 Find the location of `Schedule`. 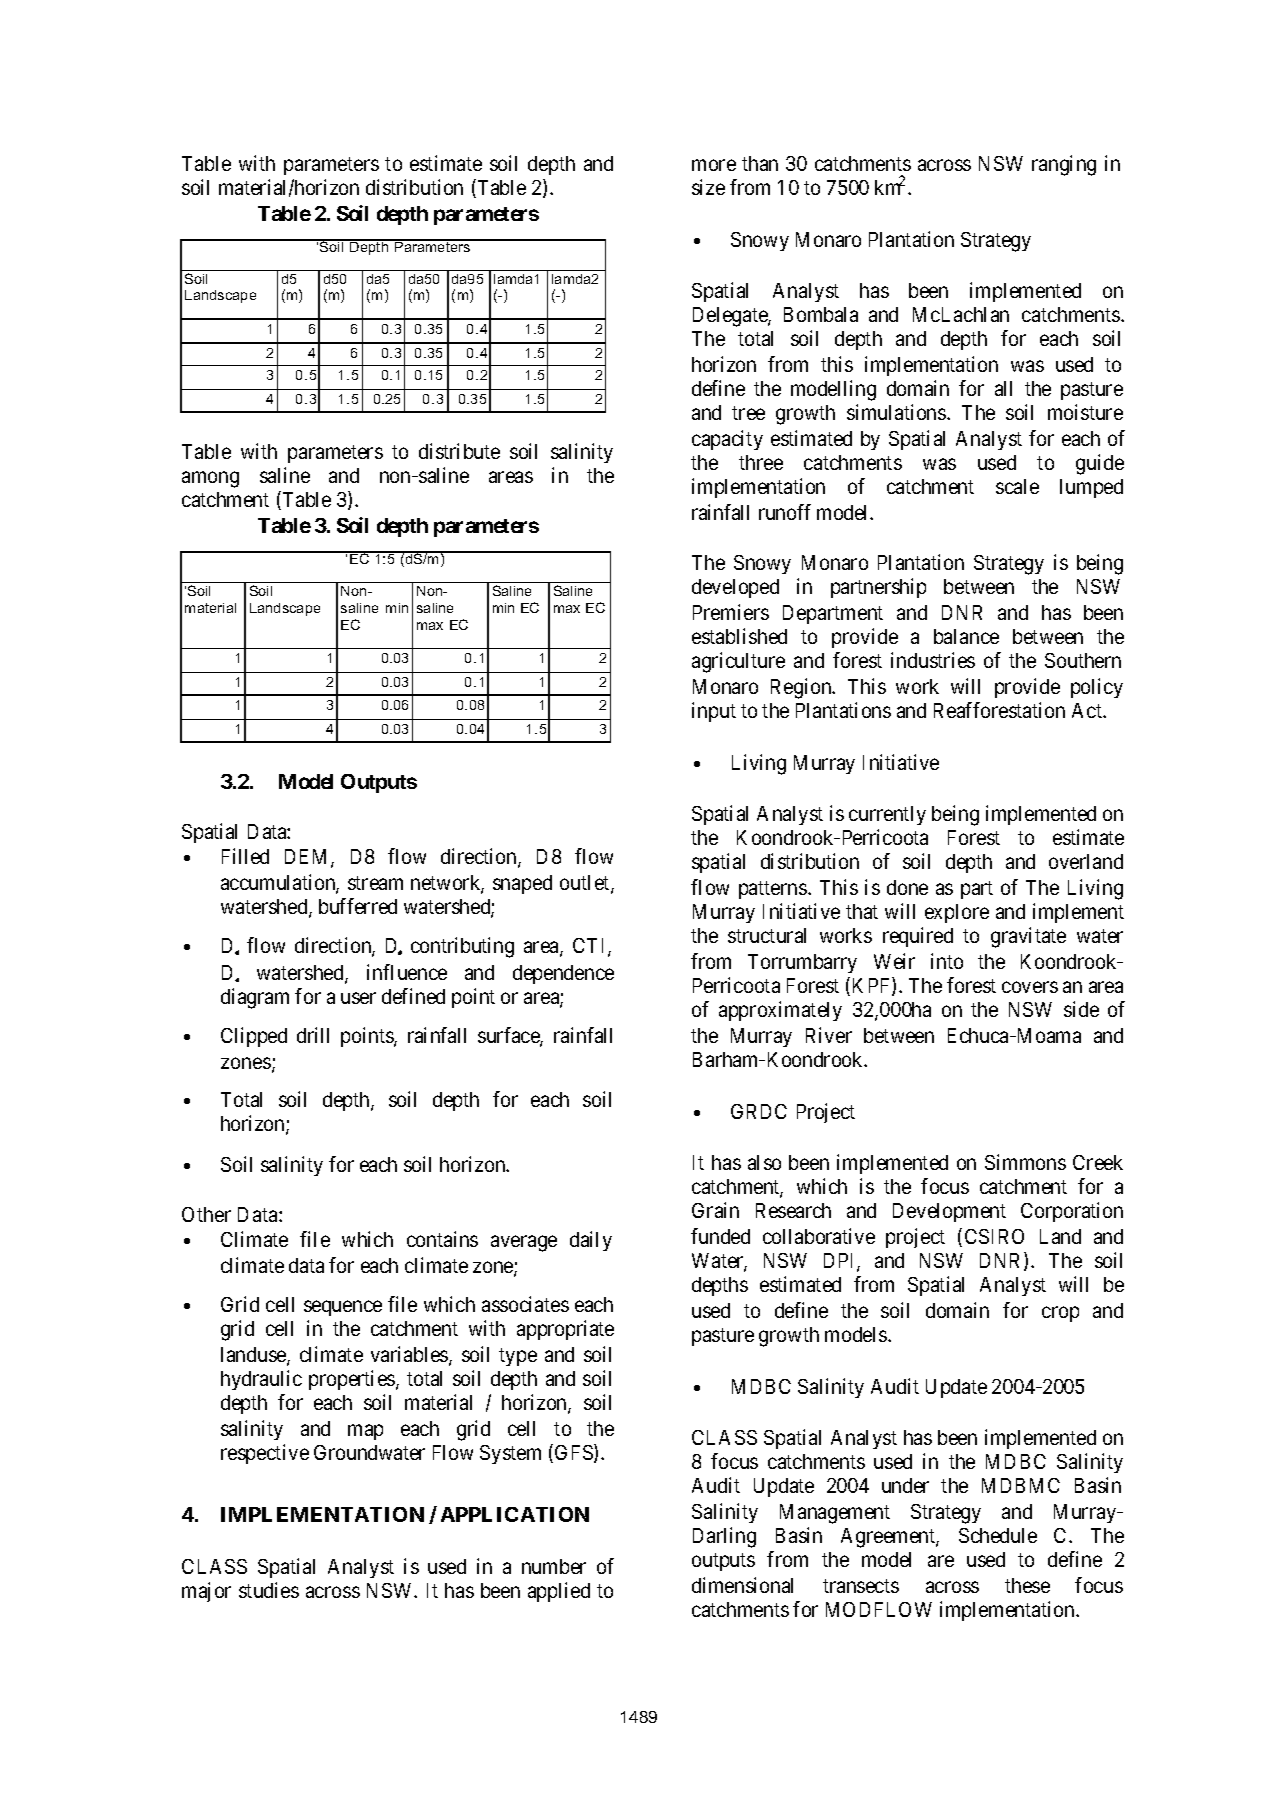

Schedule is located at coordinates (998, 1535).
